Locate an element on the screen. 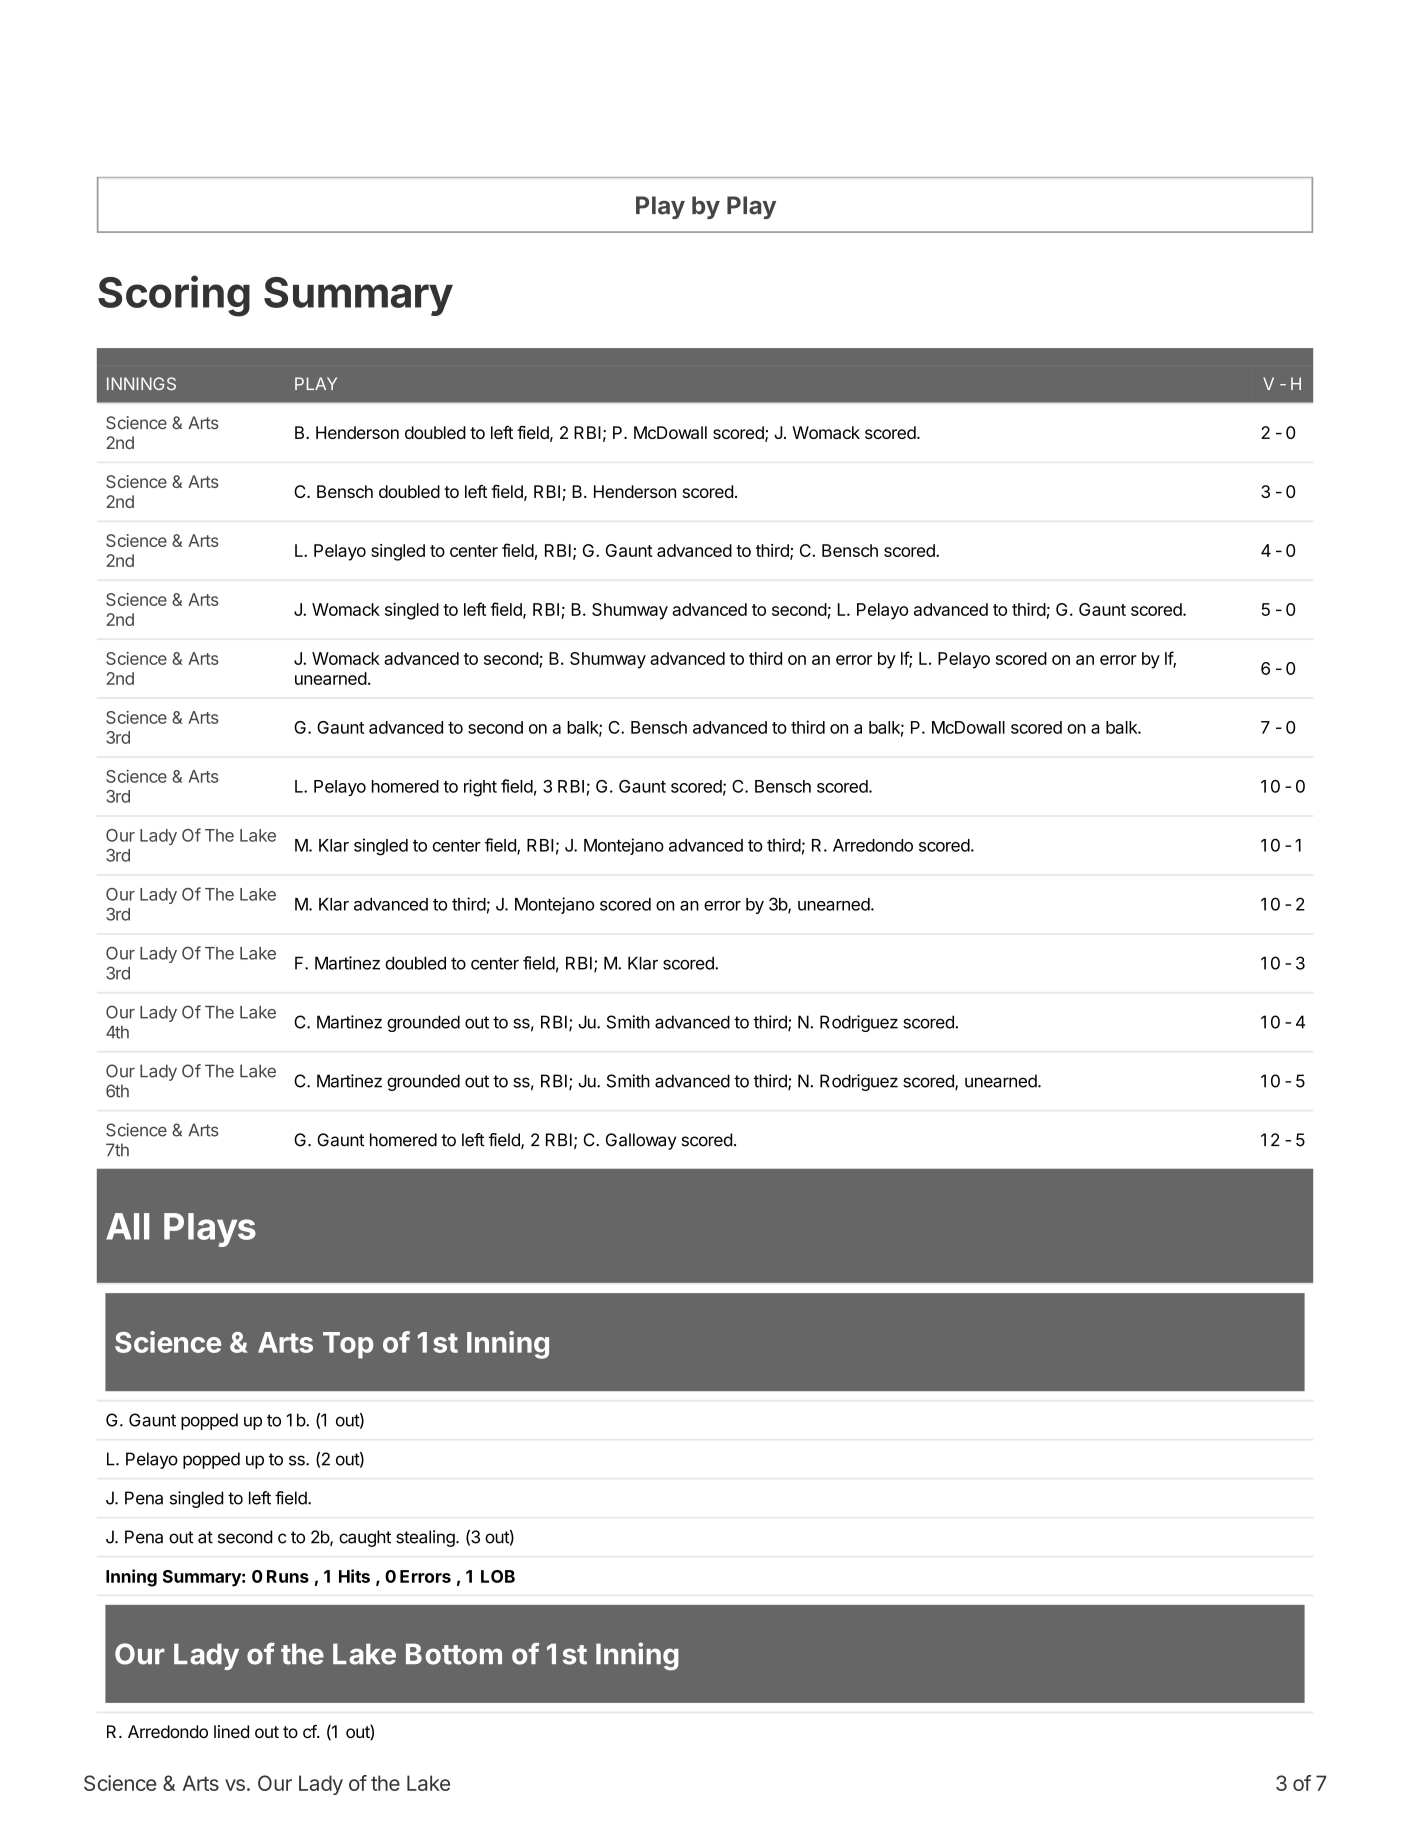  right is located at coordinates (480, 788).
